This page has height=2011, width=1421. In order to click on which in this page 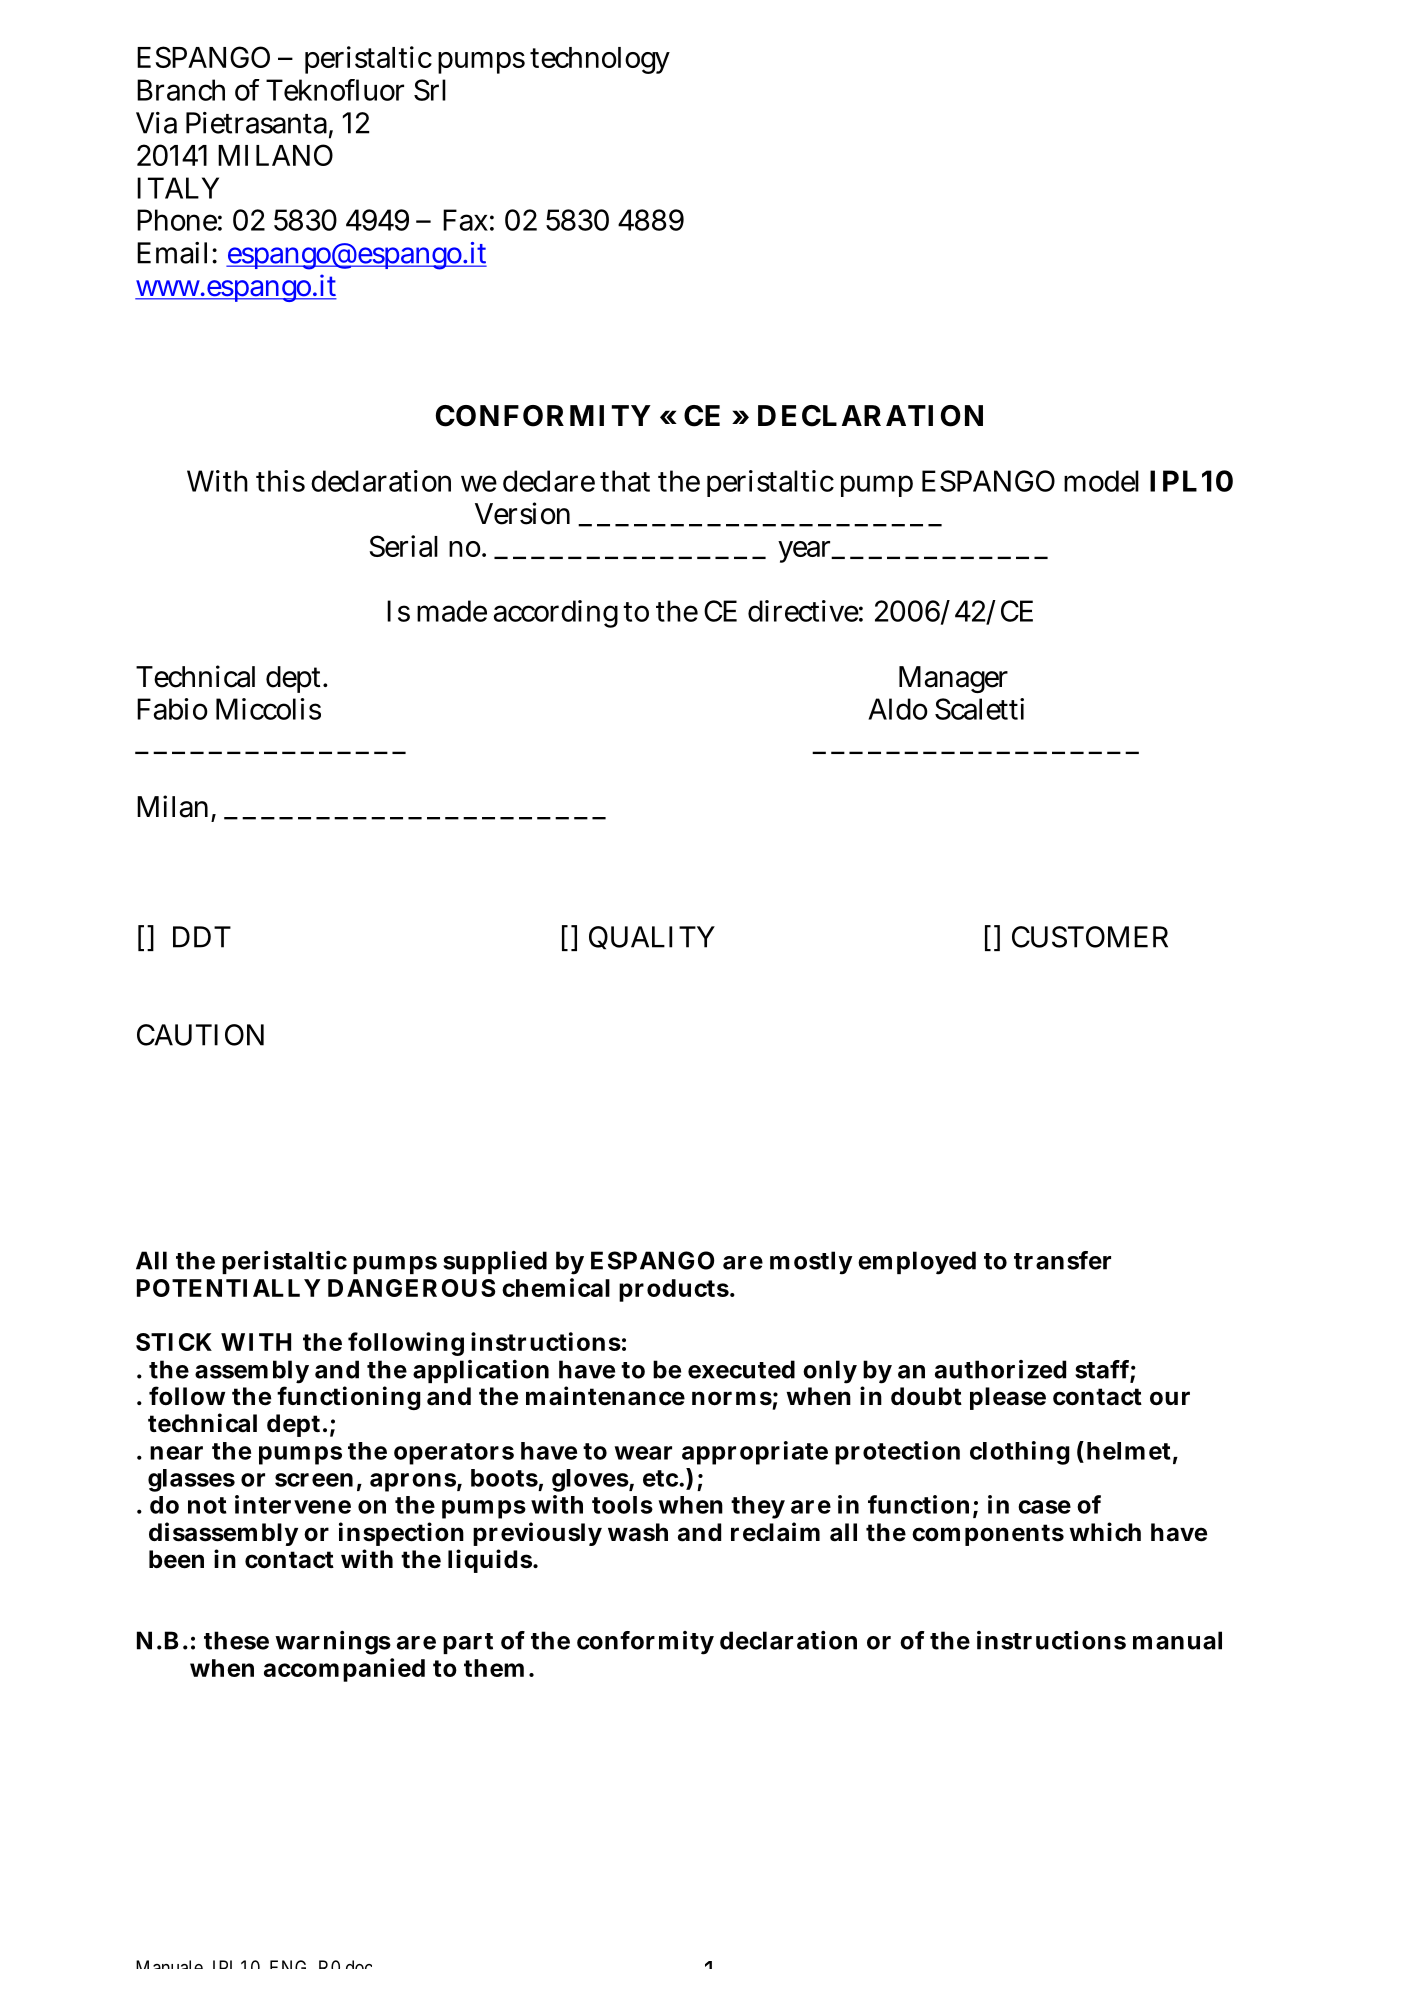, I will do `click(1105, 1532)`.
